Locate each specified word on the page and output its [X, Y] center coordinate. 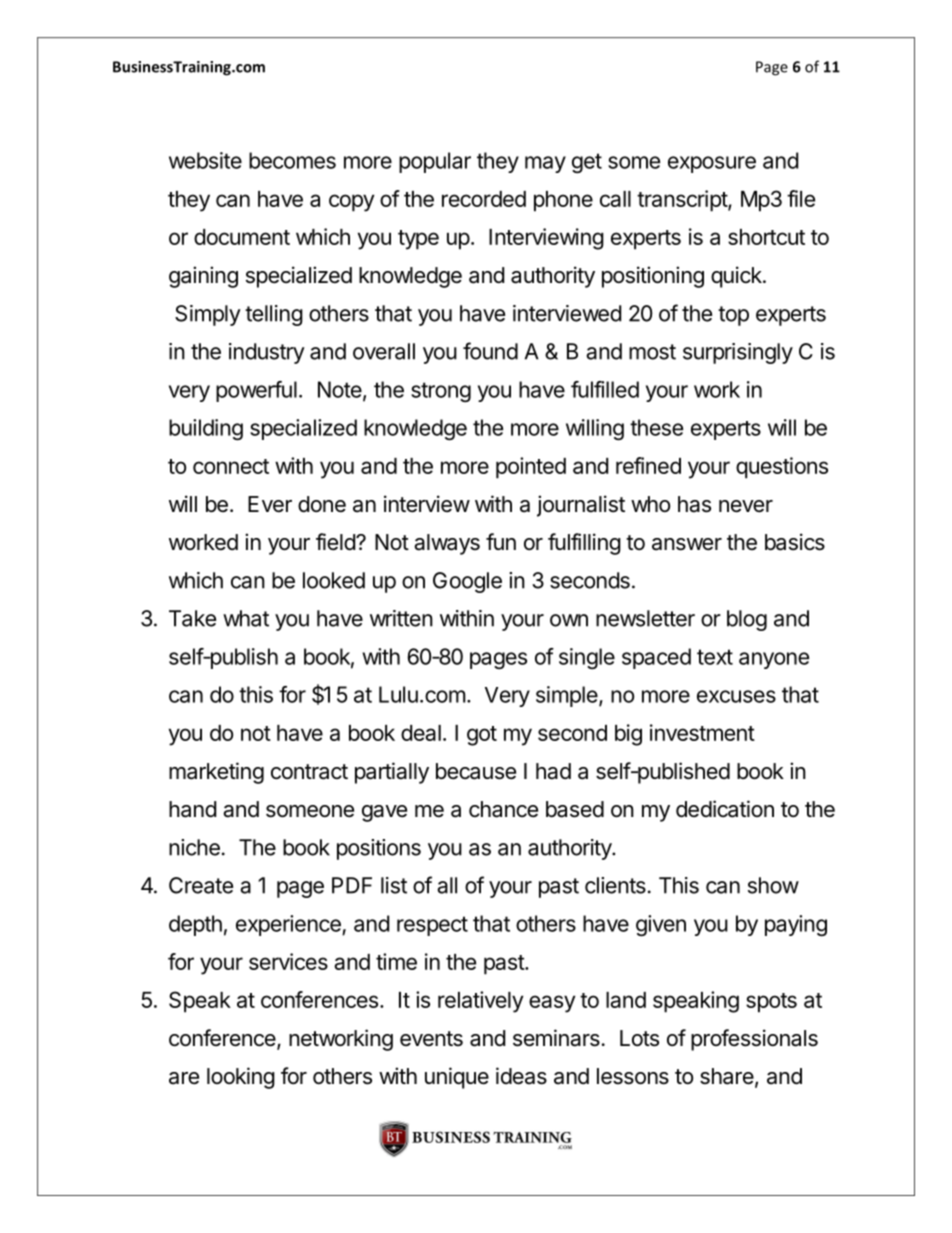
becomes [292, 160]
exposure [712, 164]
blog [747, 620]
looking [241, 1078]
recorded [484, 199]
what [246, 618]
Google [467, 582]
